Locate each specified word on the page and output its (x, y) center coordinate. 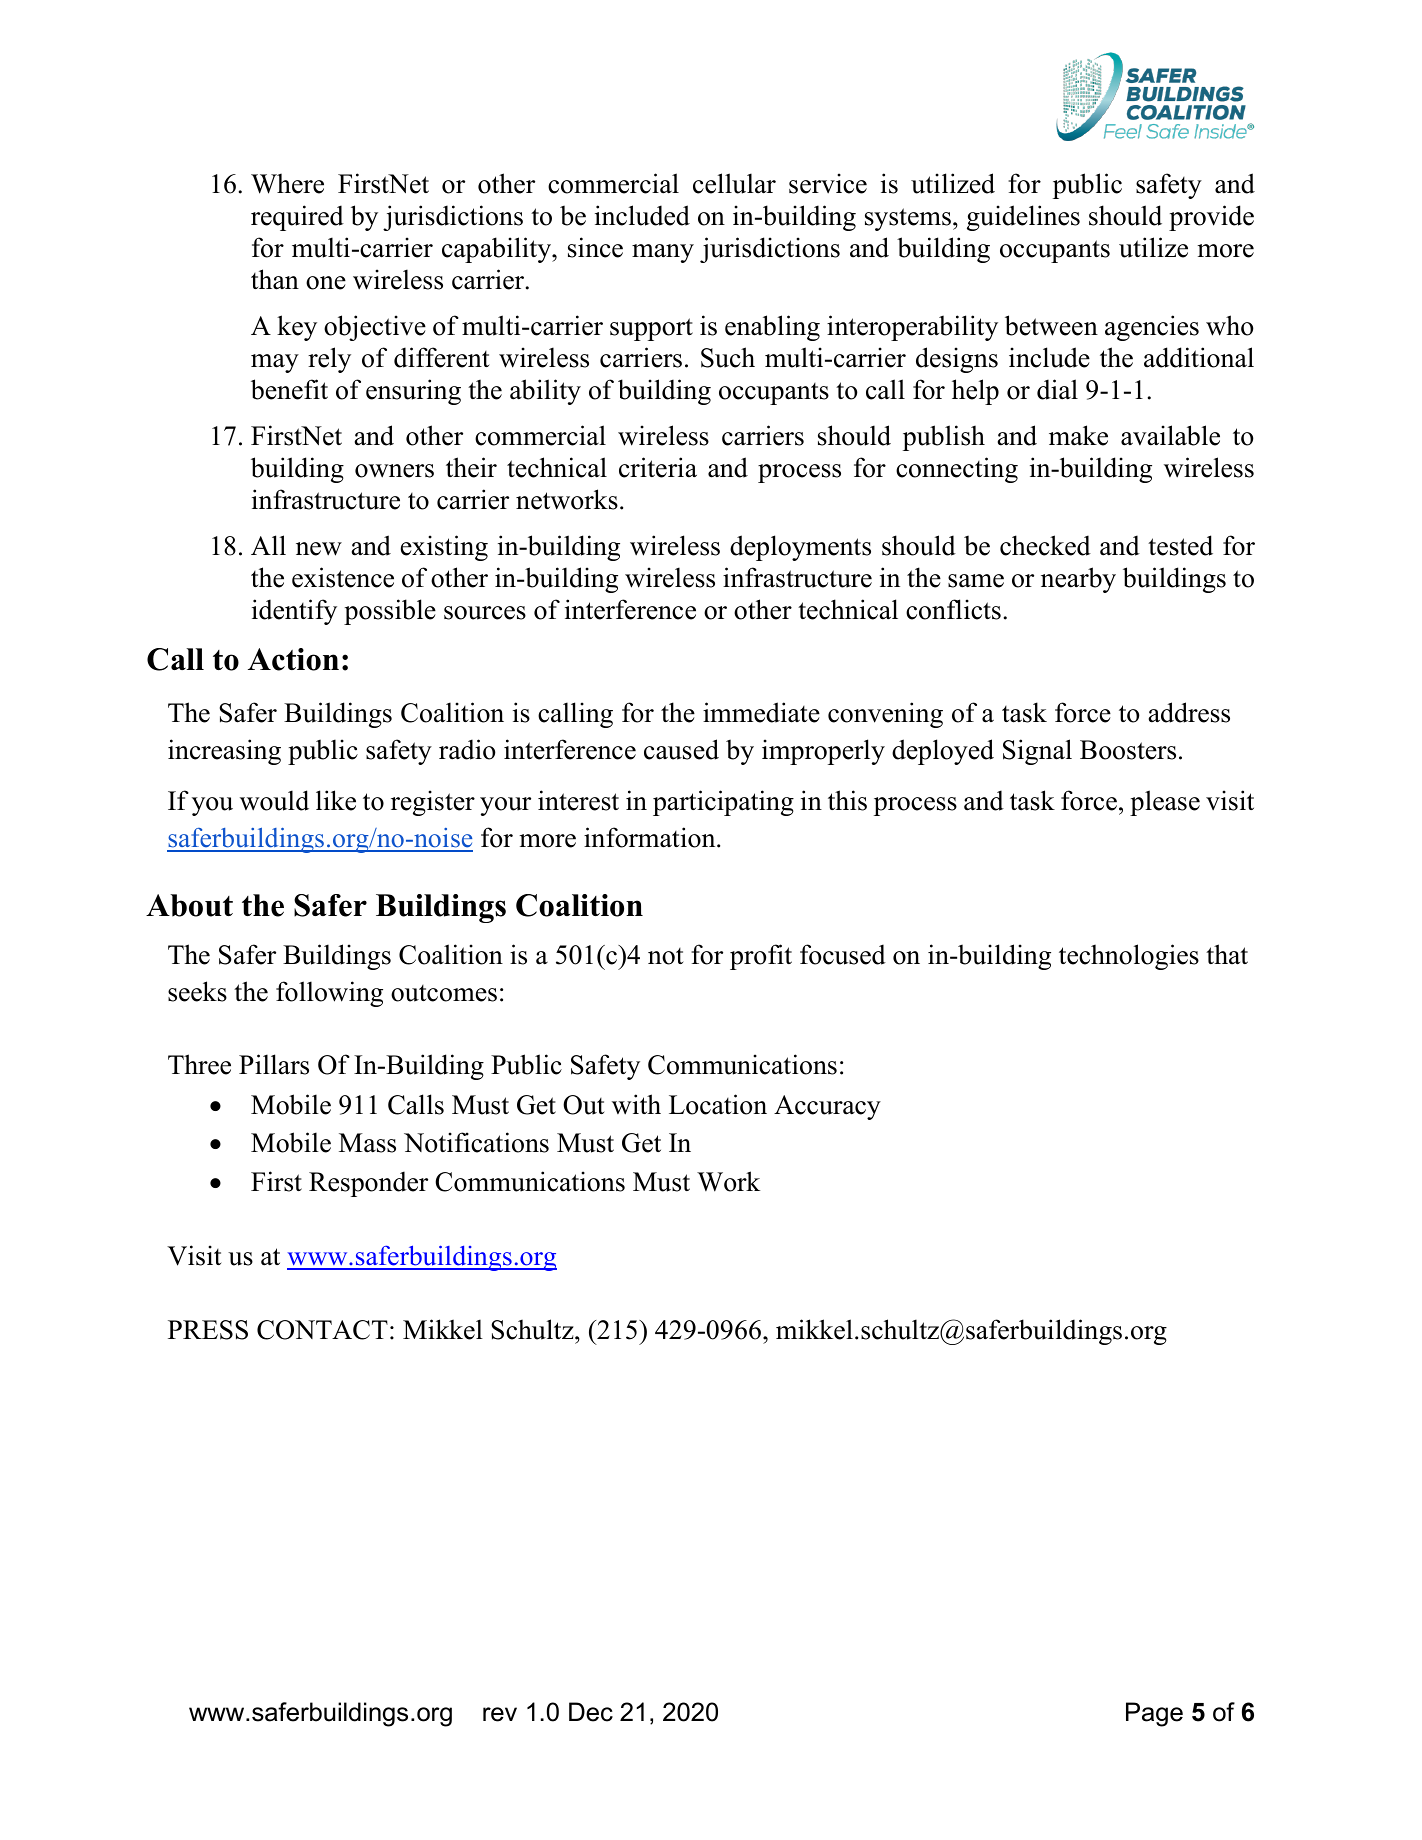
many (663, 253)
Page (1154, 1714)
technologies (1129, 957)
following (329, 994)
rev (500, 1714)
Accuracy (827, 1107)
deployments (800, 548)
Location (718, 1104)
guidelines (1023, 218)
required (297, 218)
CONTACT (322, 1330)
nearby (1078, 580)
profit (761, 957)
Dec (591, 1712)
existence (343, 577)
